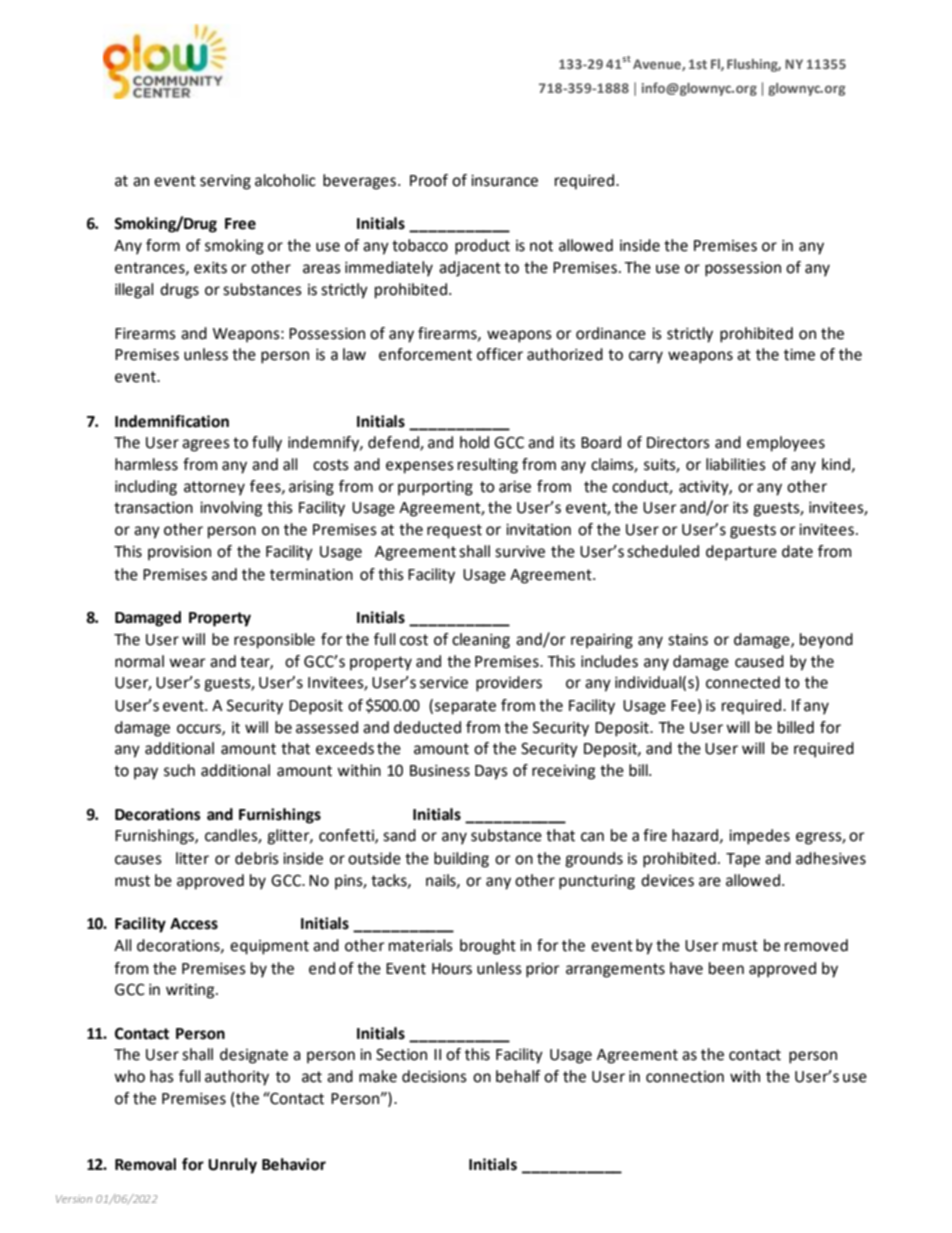 The height and width of the image is (1233, 952). I want to click on wear, so click(187, 663).
